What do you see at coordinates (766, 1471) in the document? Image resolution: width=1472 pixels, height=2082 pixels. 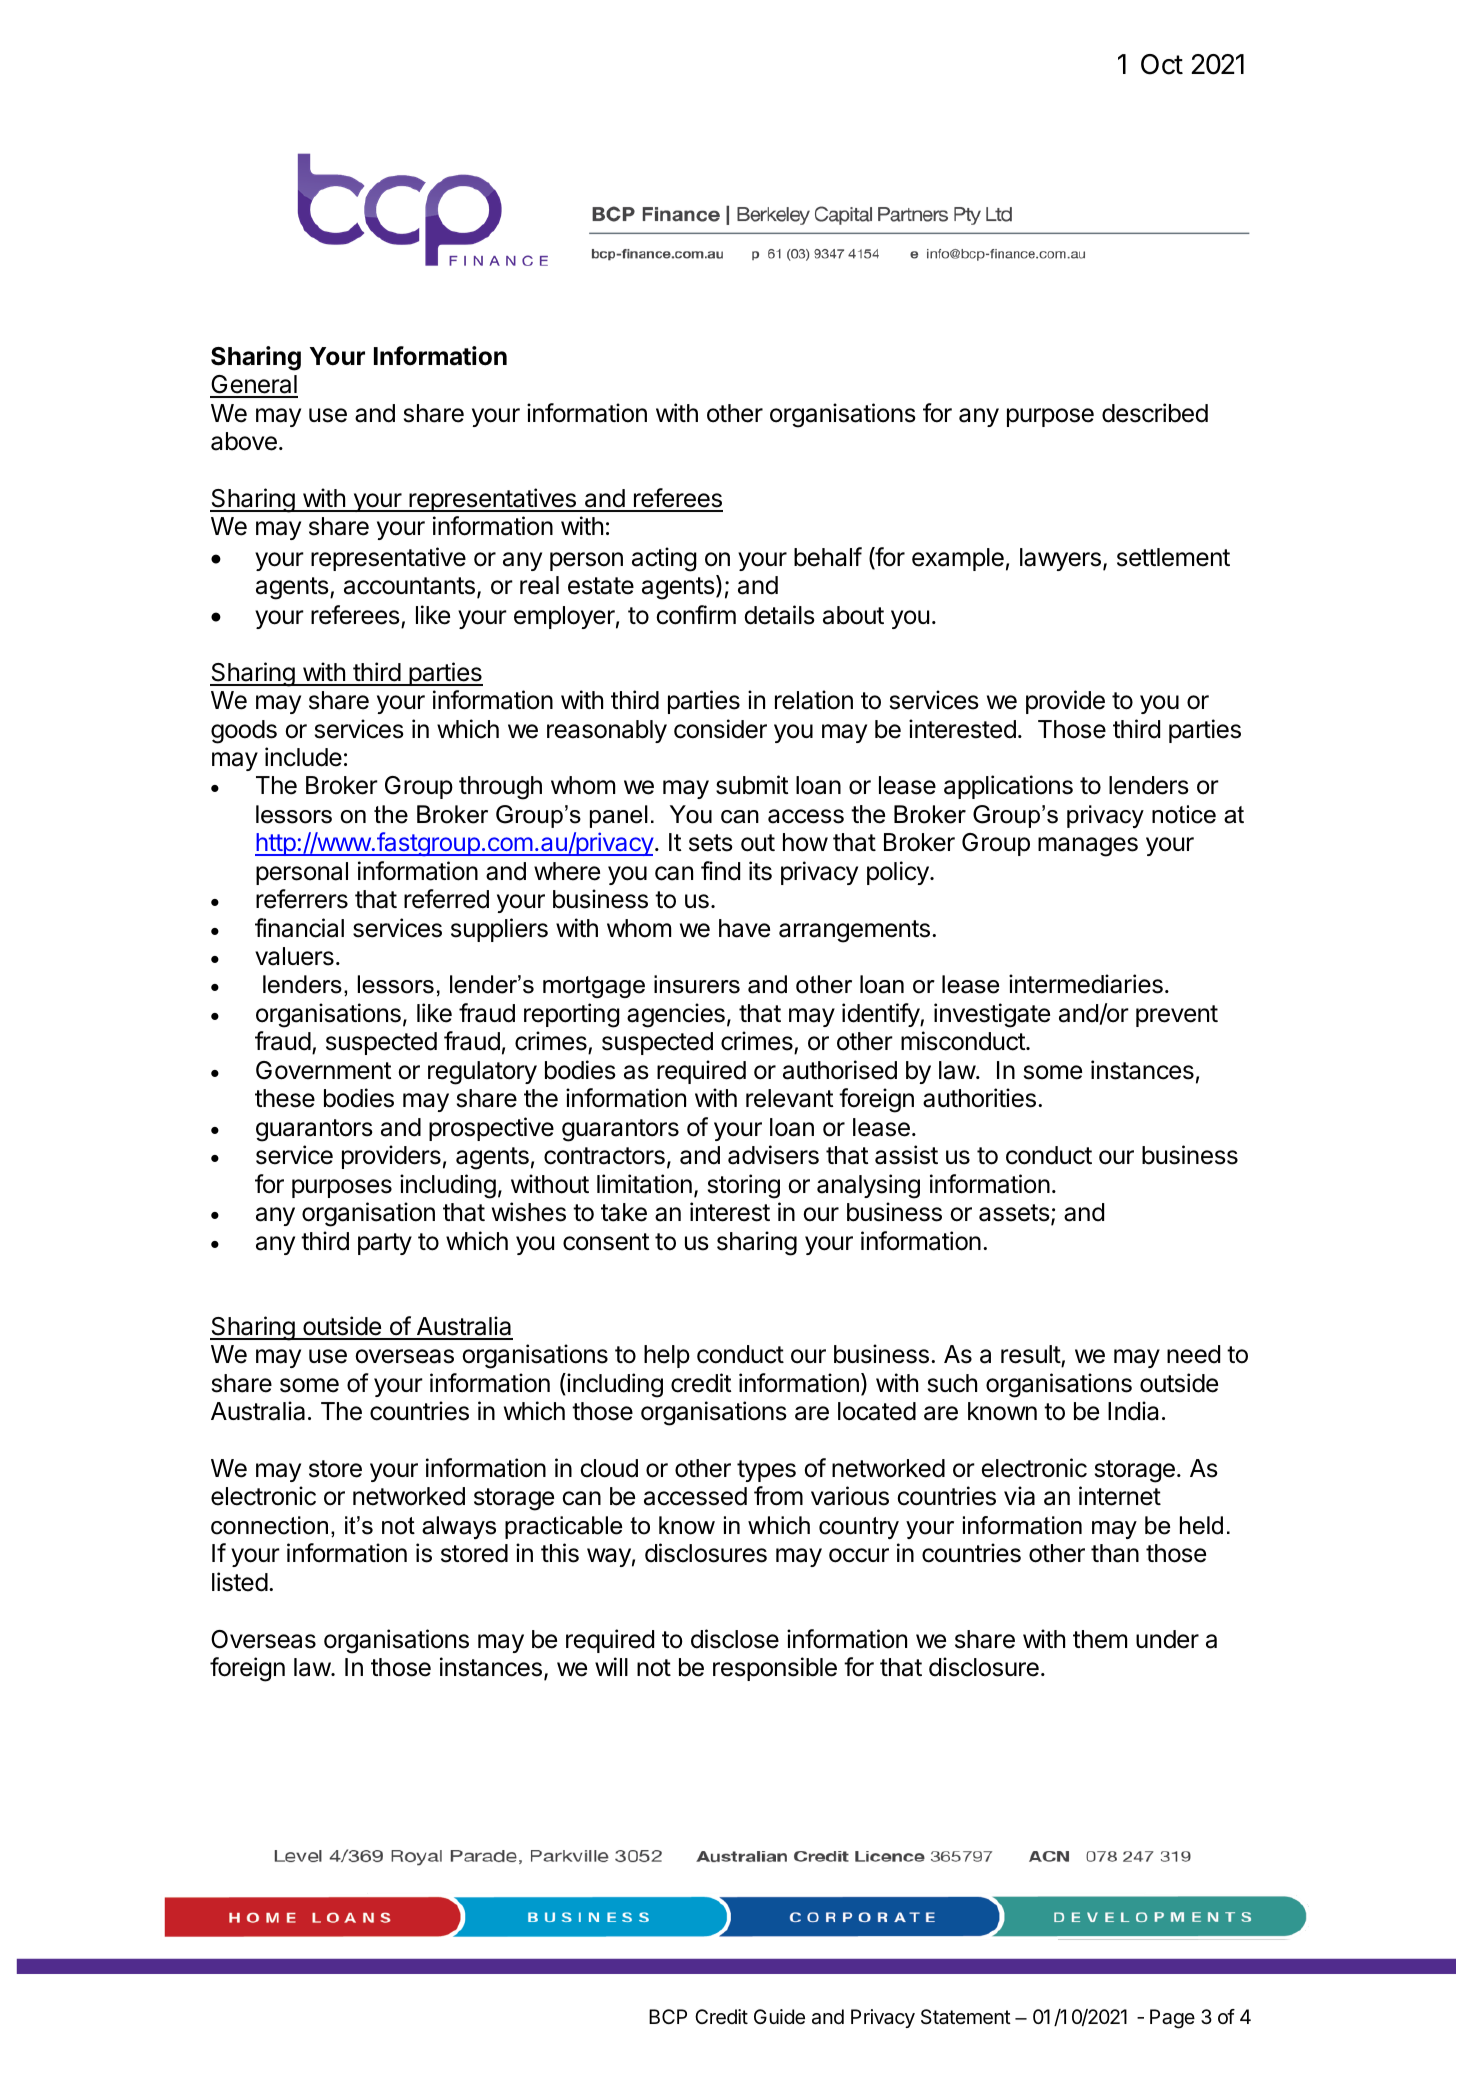 I see `types` at bounding box center [766, 1471].
